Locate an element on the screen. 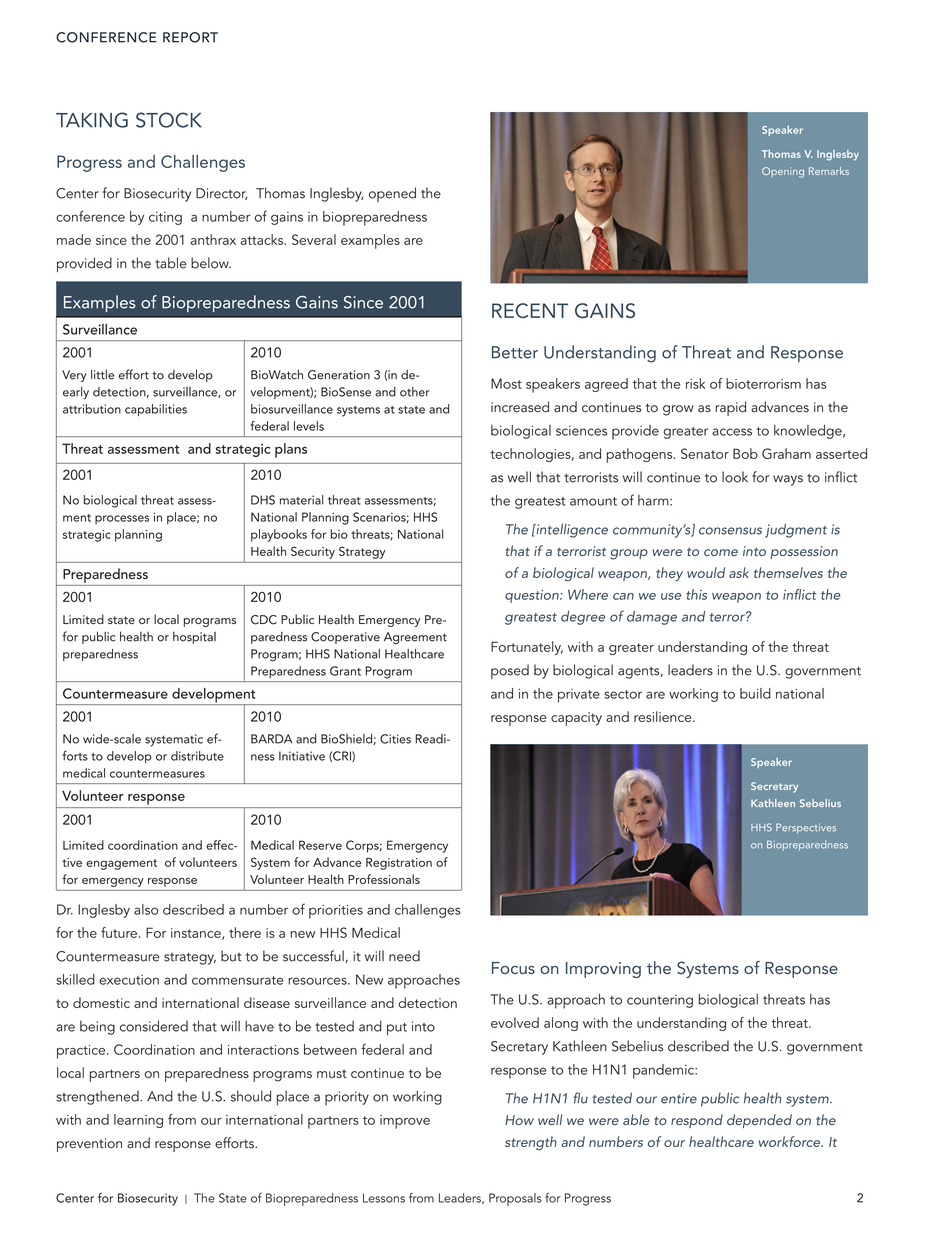  build is located at coordinates (755, 693).
